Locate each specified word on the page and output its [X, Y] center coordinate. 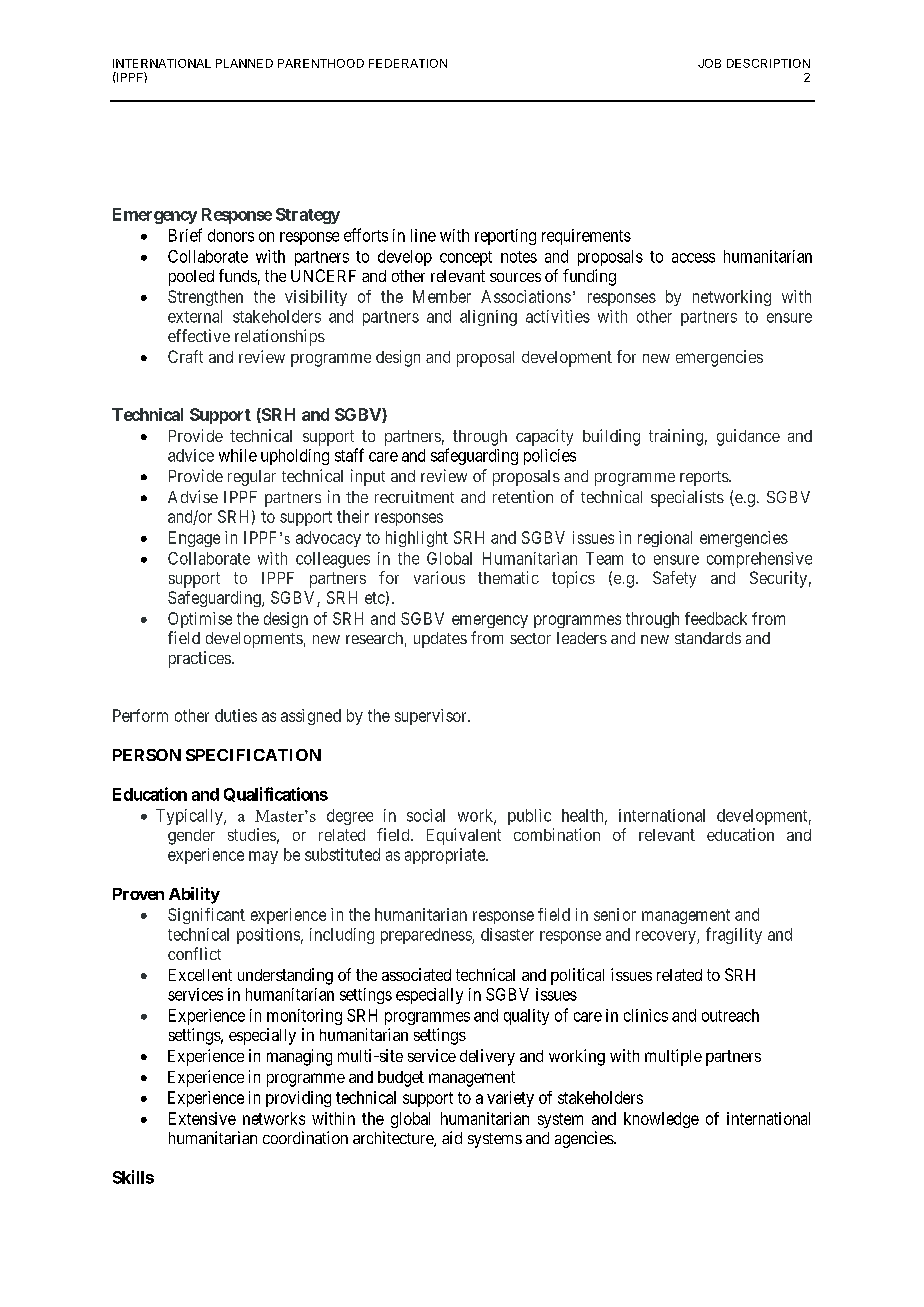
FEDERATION [408, 63]
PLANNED [244, 63]
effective [199, 335]
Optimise [200, 620]
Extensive [202, 1118]
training [676, 437]
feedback [716, 618]
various [439, 577]
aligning [488, 318]
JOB [709, 63]
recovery [667, 937]
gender [191, 837]
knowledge [661, 1120]
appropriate [446, 856]
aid [452, 1137]
